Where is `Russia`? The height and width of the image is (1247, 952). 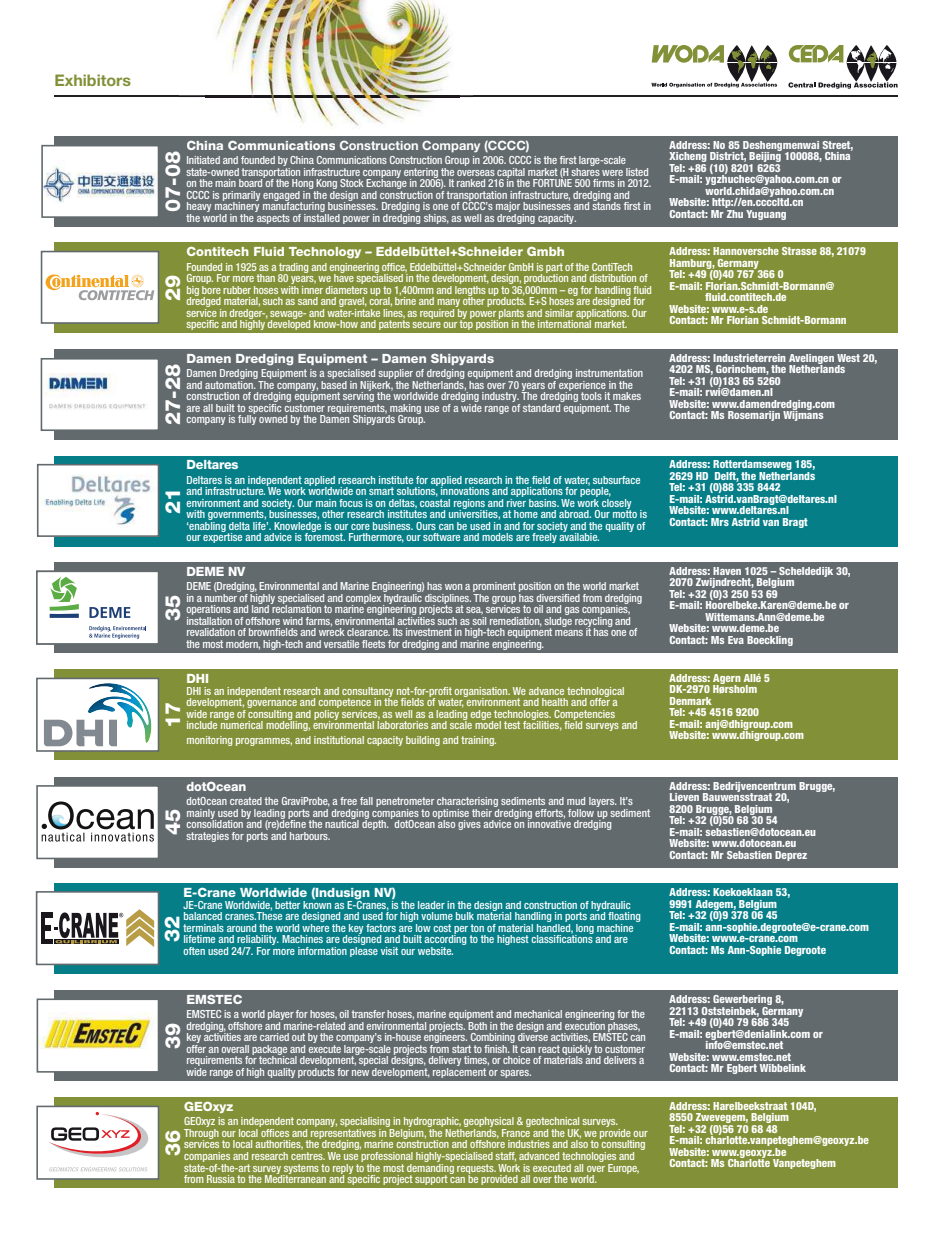 Russia is located at coordinates (221, 1179).
